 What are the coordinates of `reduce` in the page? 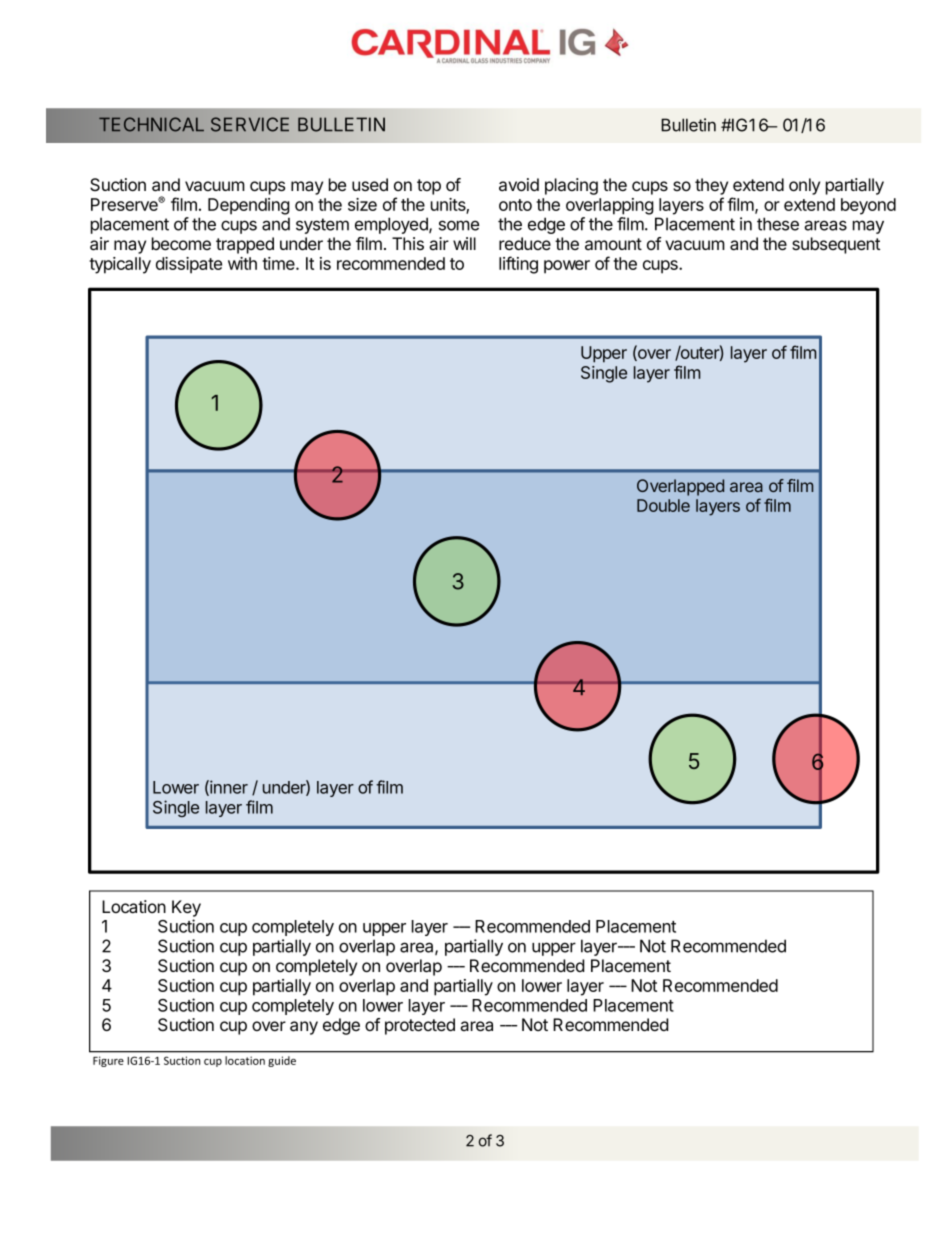 It's located at (525, 243).
